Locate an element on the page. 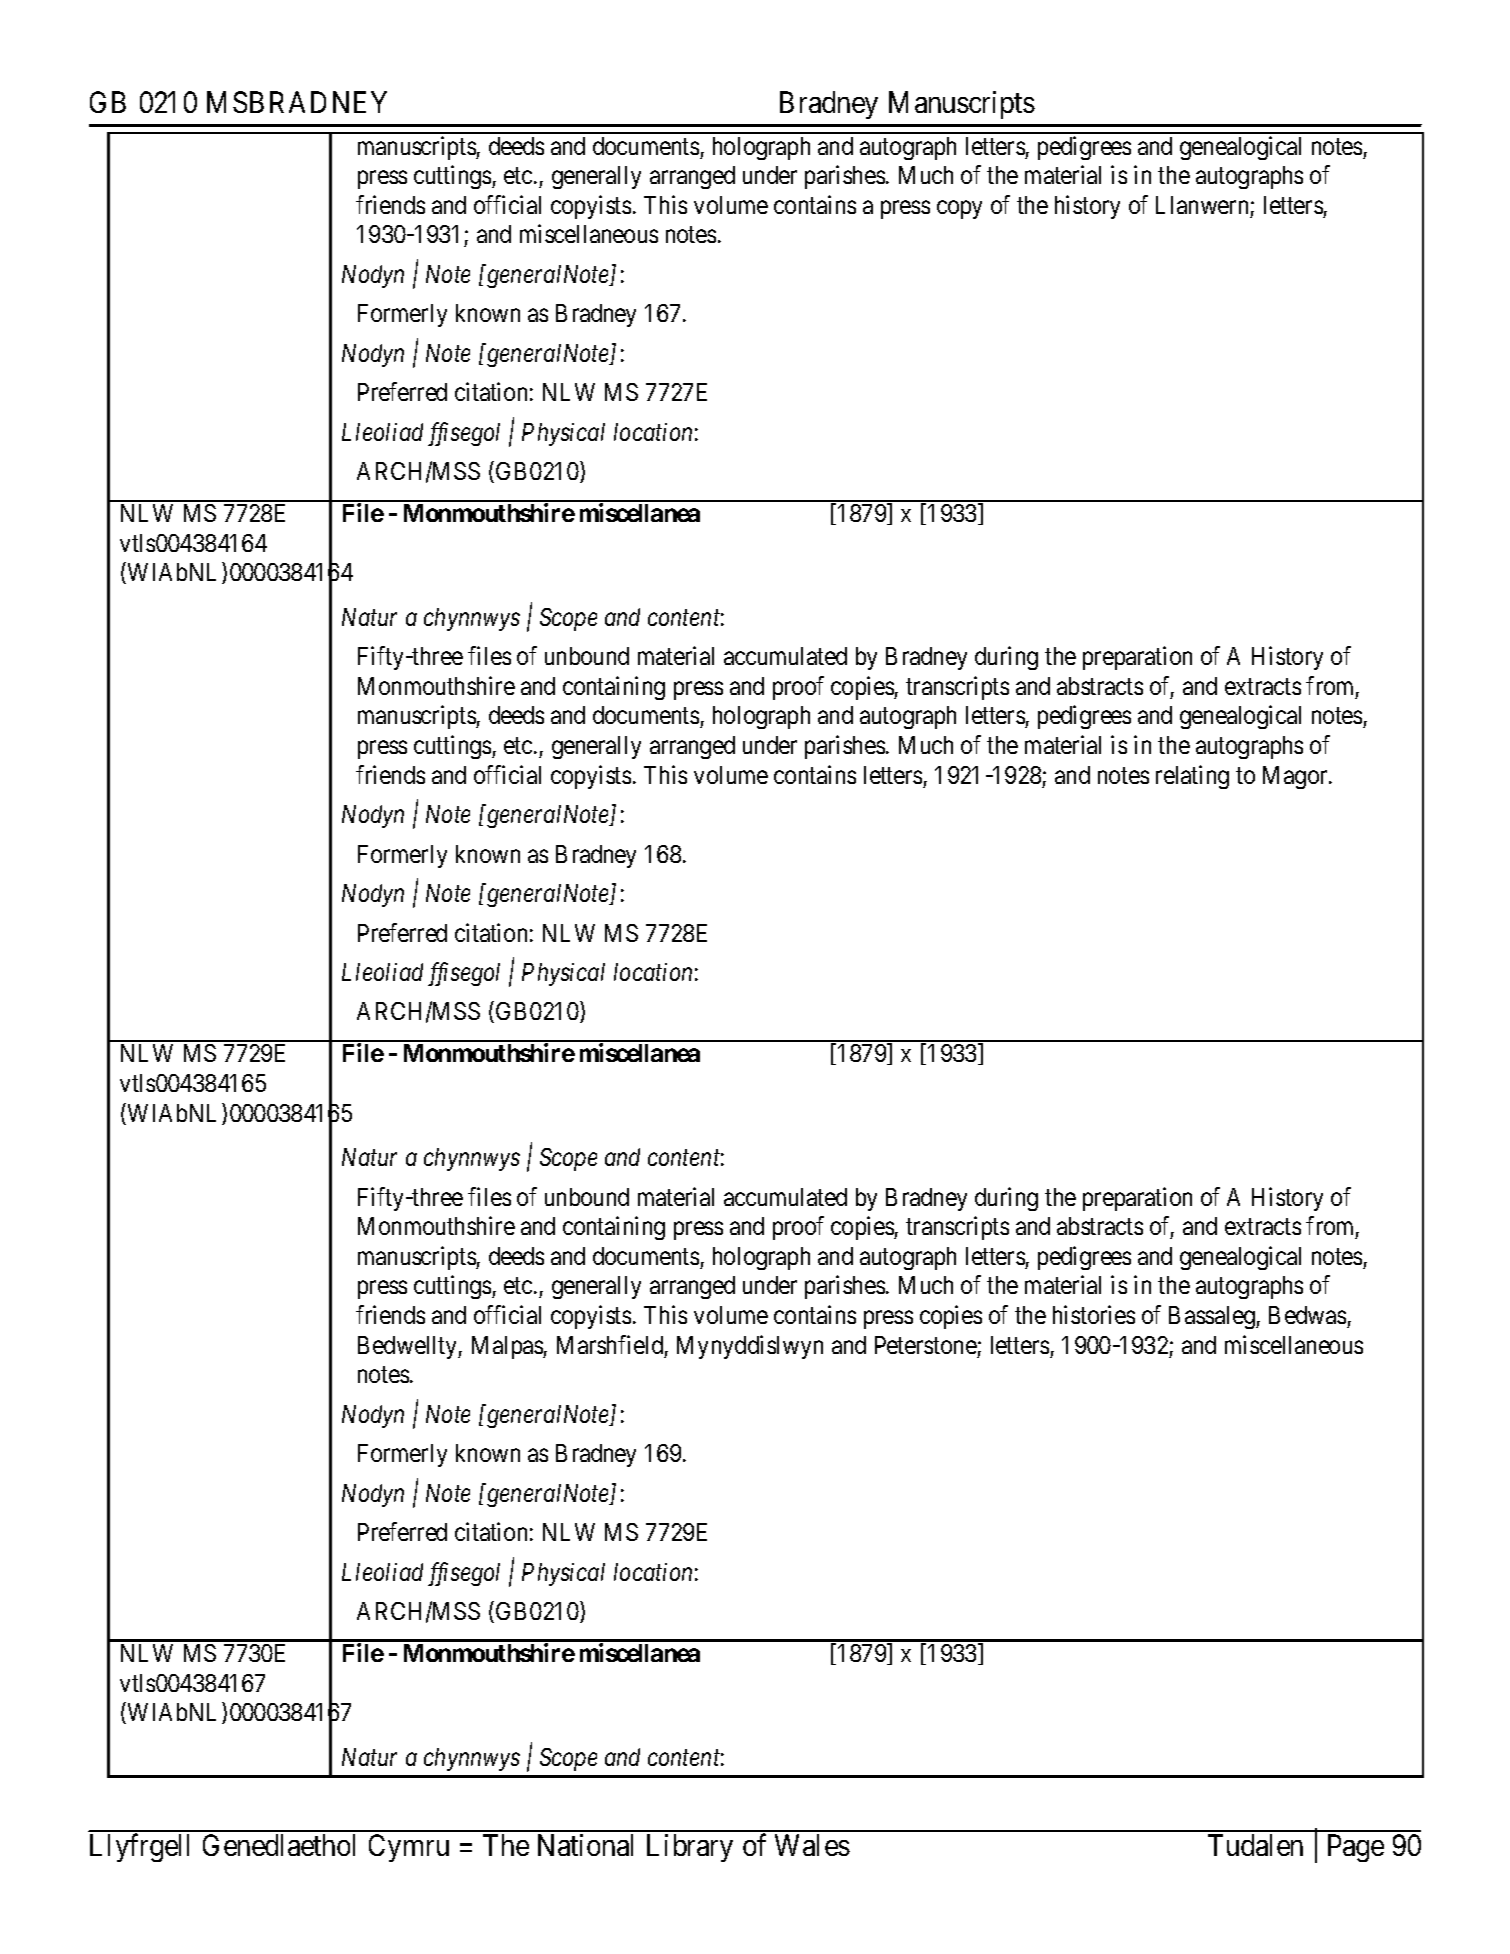  Wales is located at coordinates (812, 1845).
